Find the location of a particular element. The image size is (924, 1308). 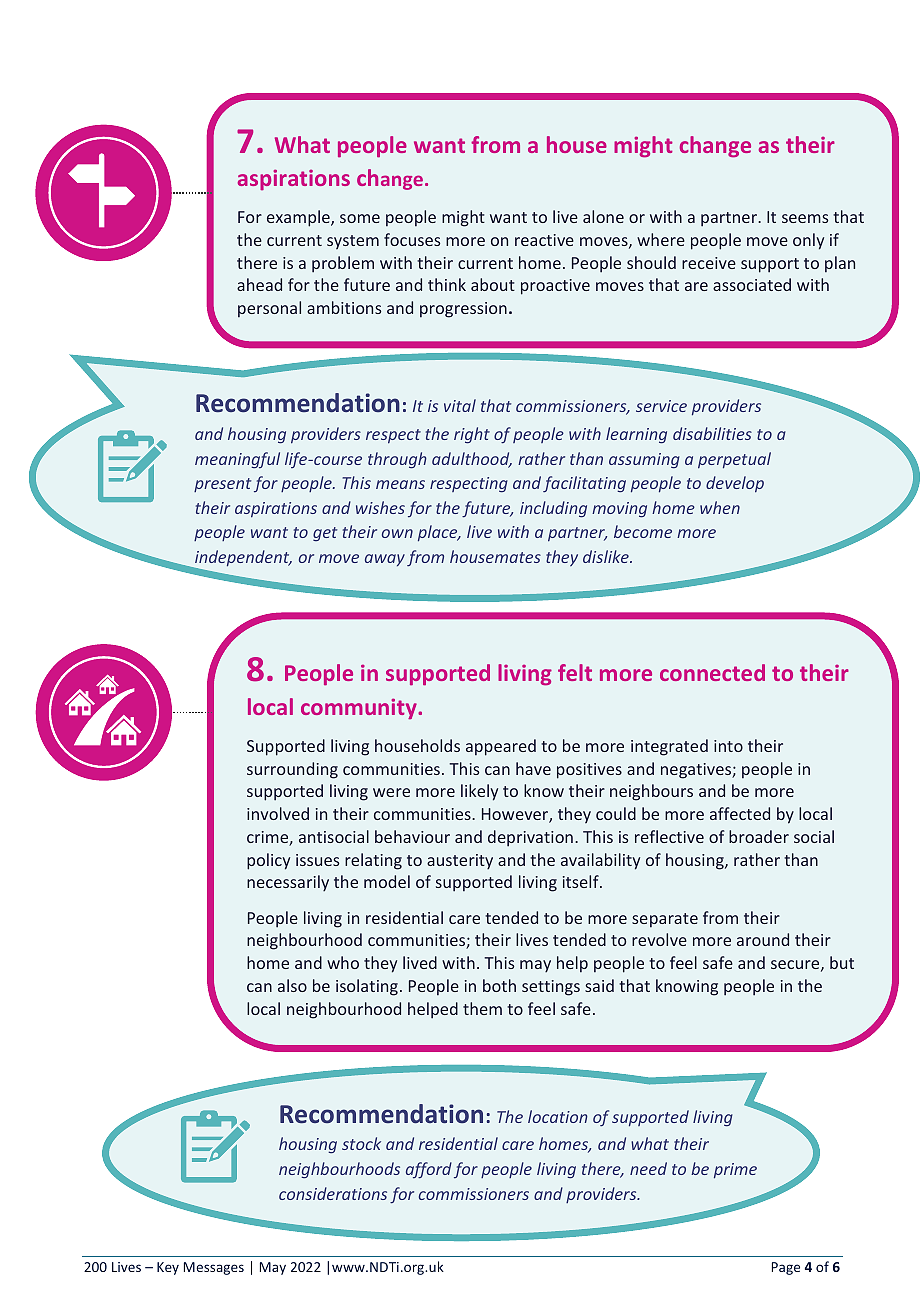

associated is located at coordinates (752, 284).
